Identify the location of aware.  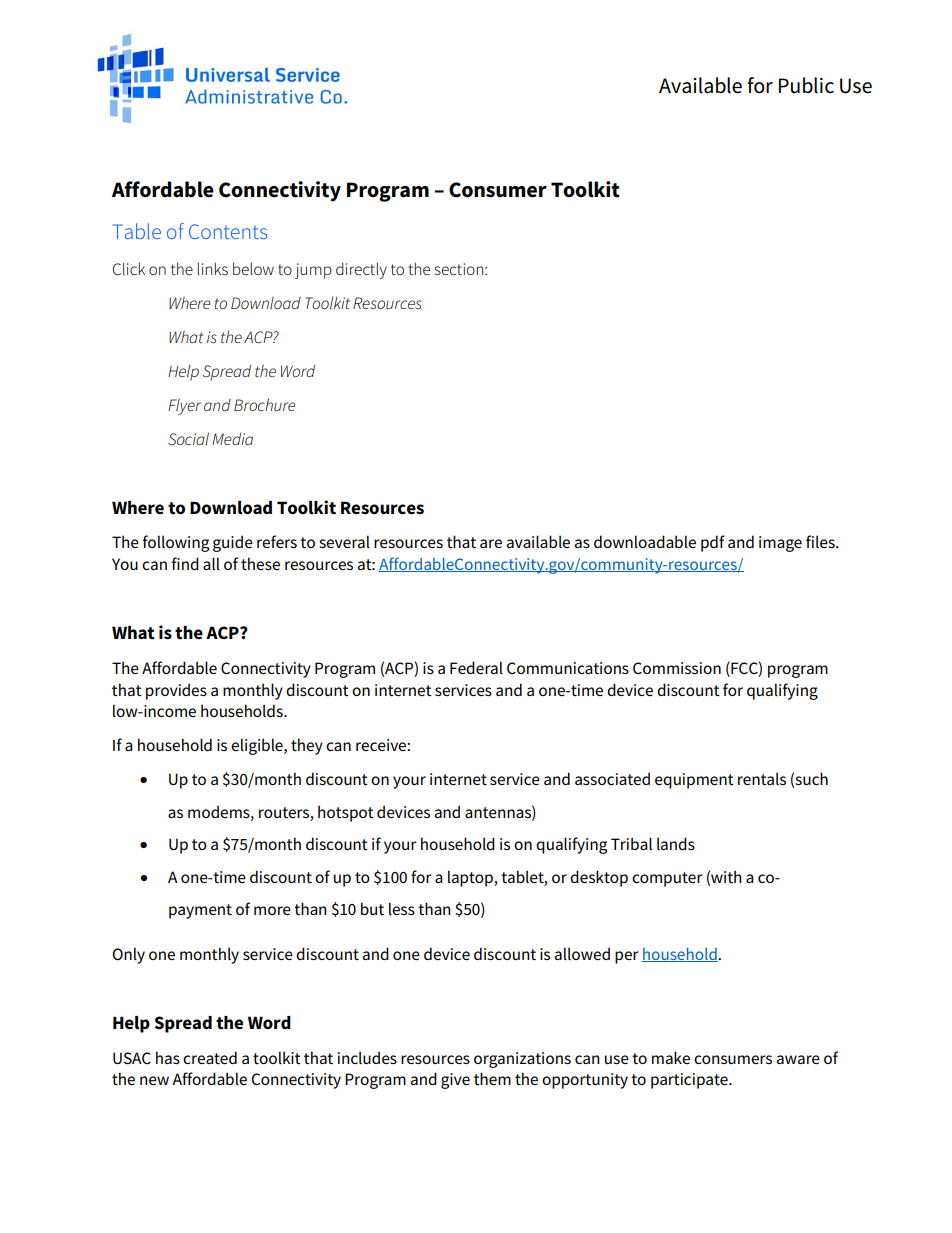
(798, 1059).
